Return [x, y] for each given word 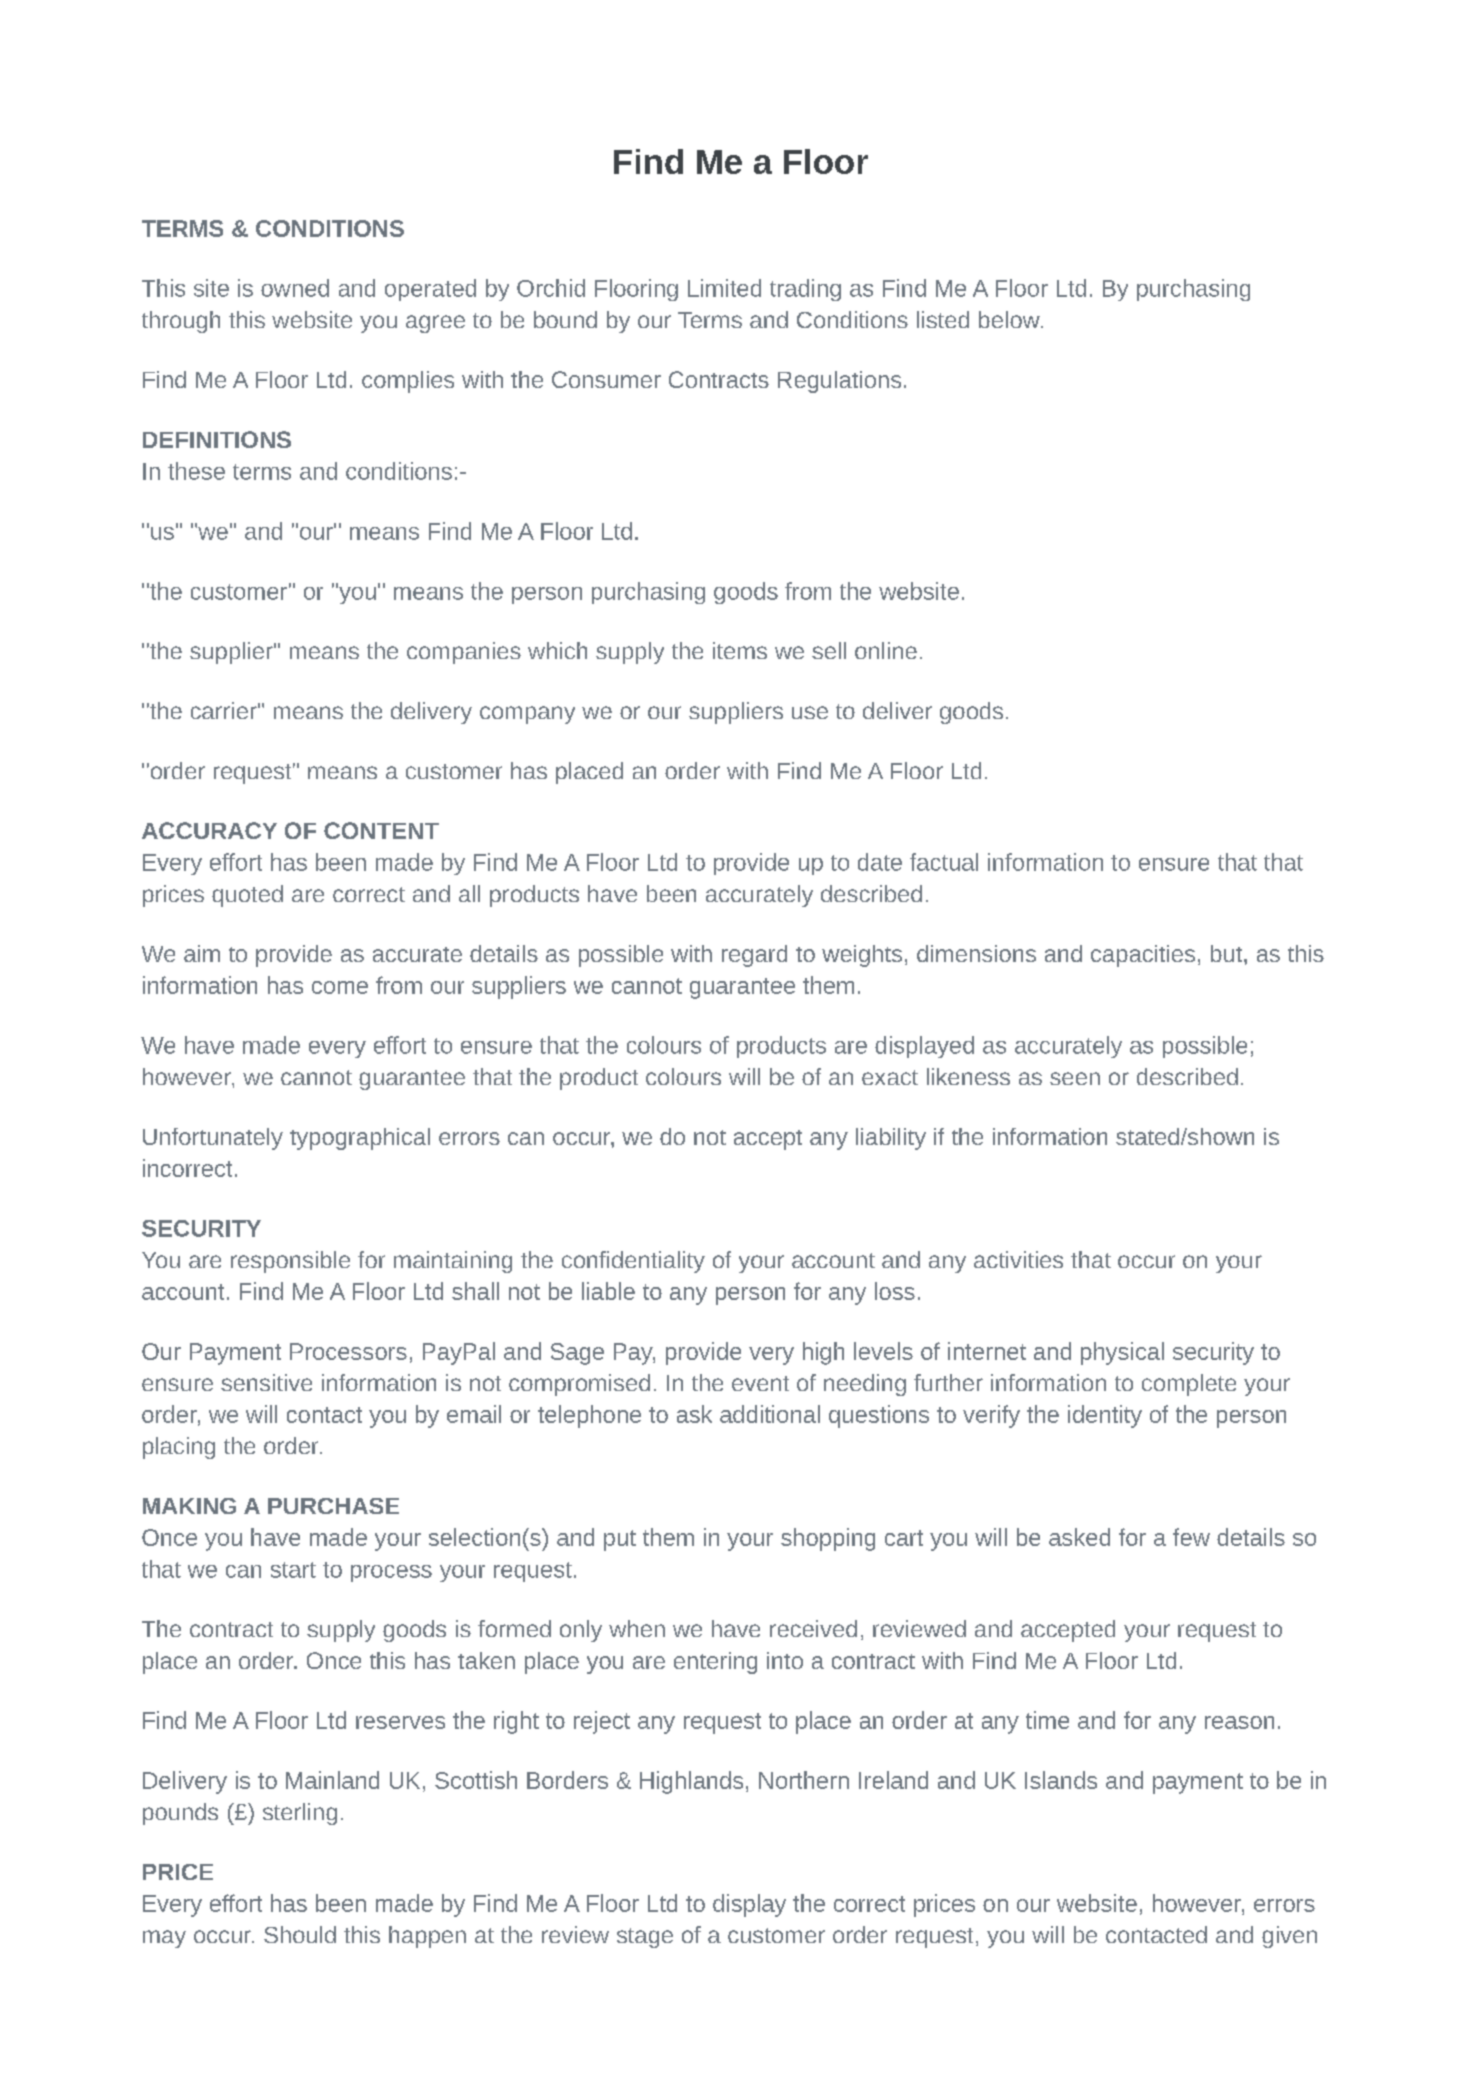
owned [295, 288]
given [1289, 1937]
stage [645, 1938]
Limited [724, 288]
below [1010, 319]
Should [300, 1934]
